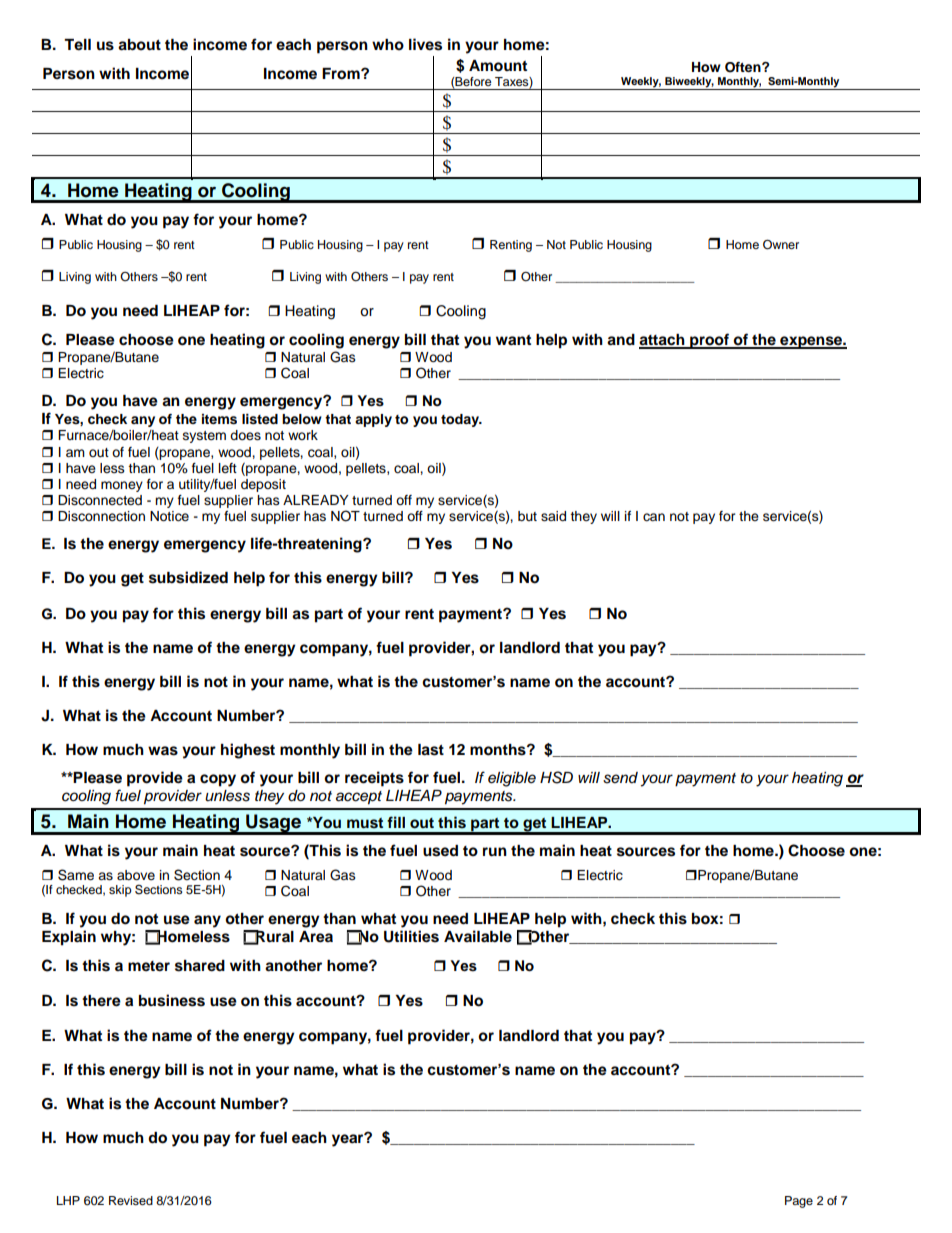 This image has height=1233, width=952. Describe the element at coordinates (478, 936) in the image. I see `Available` at that location.
